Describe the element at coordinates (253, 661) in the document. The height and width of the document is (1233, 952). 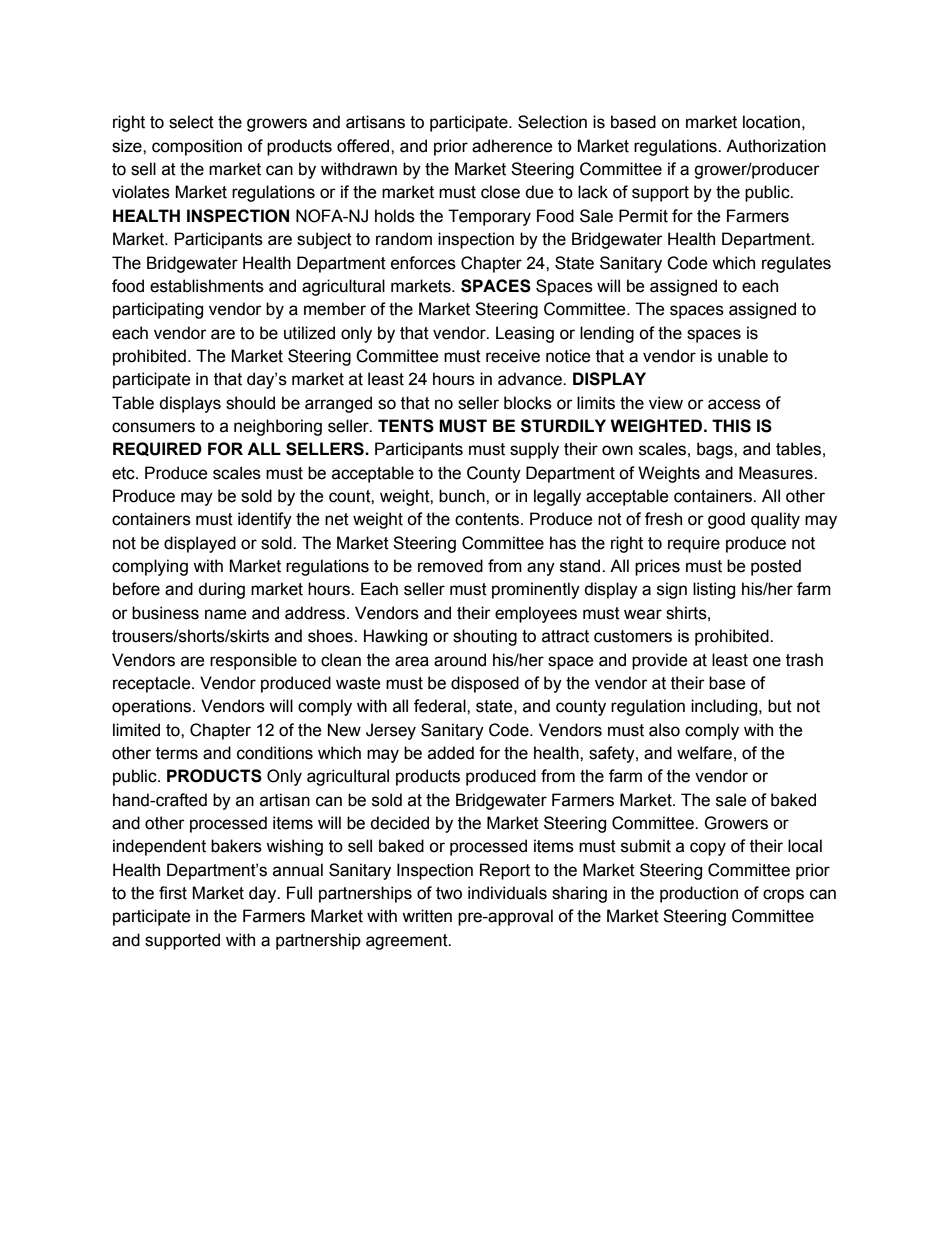
I see `responsible` at that location.
